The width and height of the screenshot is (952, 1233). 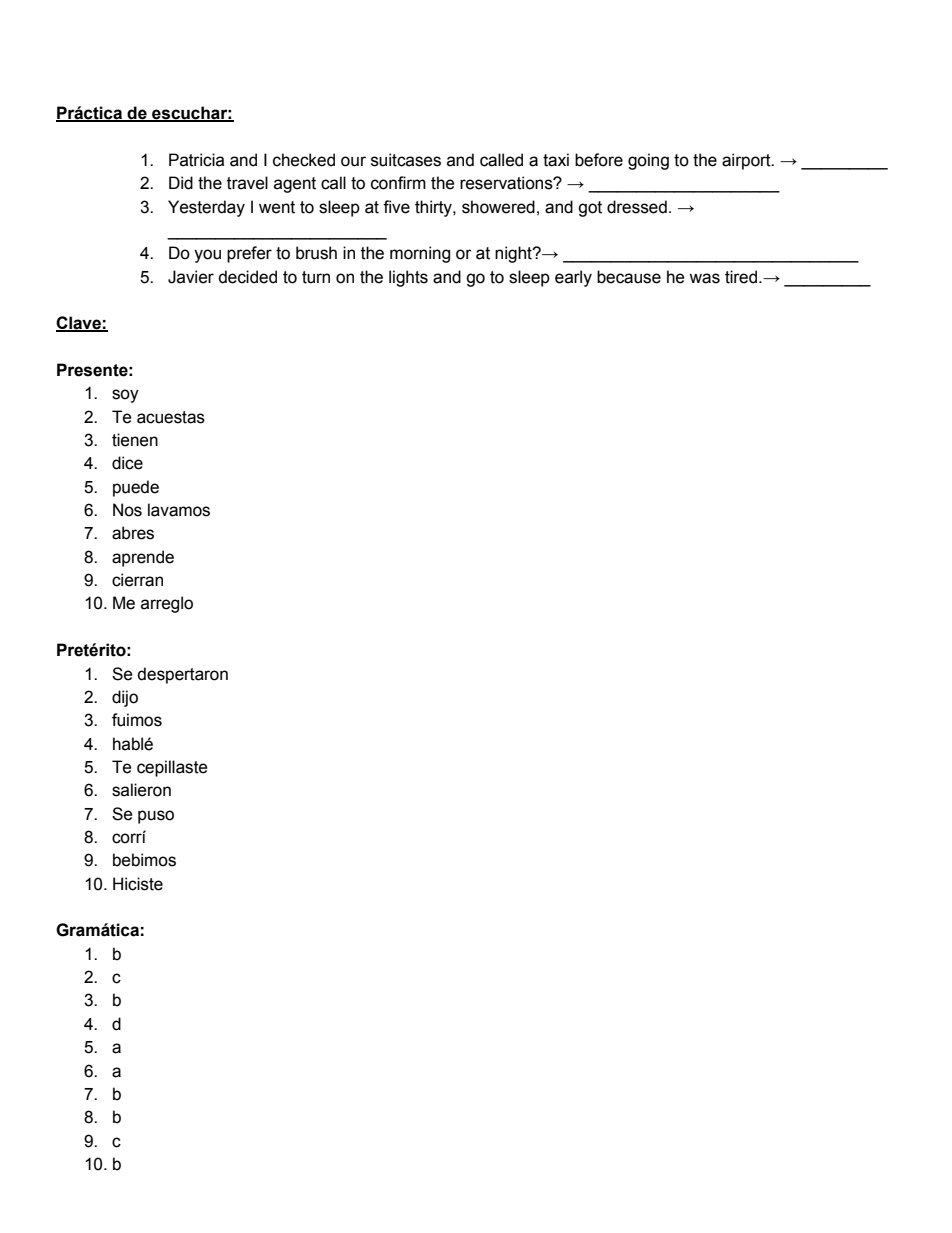 What do you see at coordinates (398, 183) in the screenshot?
I see `confirm` at bounding box center [398, 183].
